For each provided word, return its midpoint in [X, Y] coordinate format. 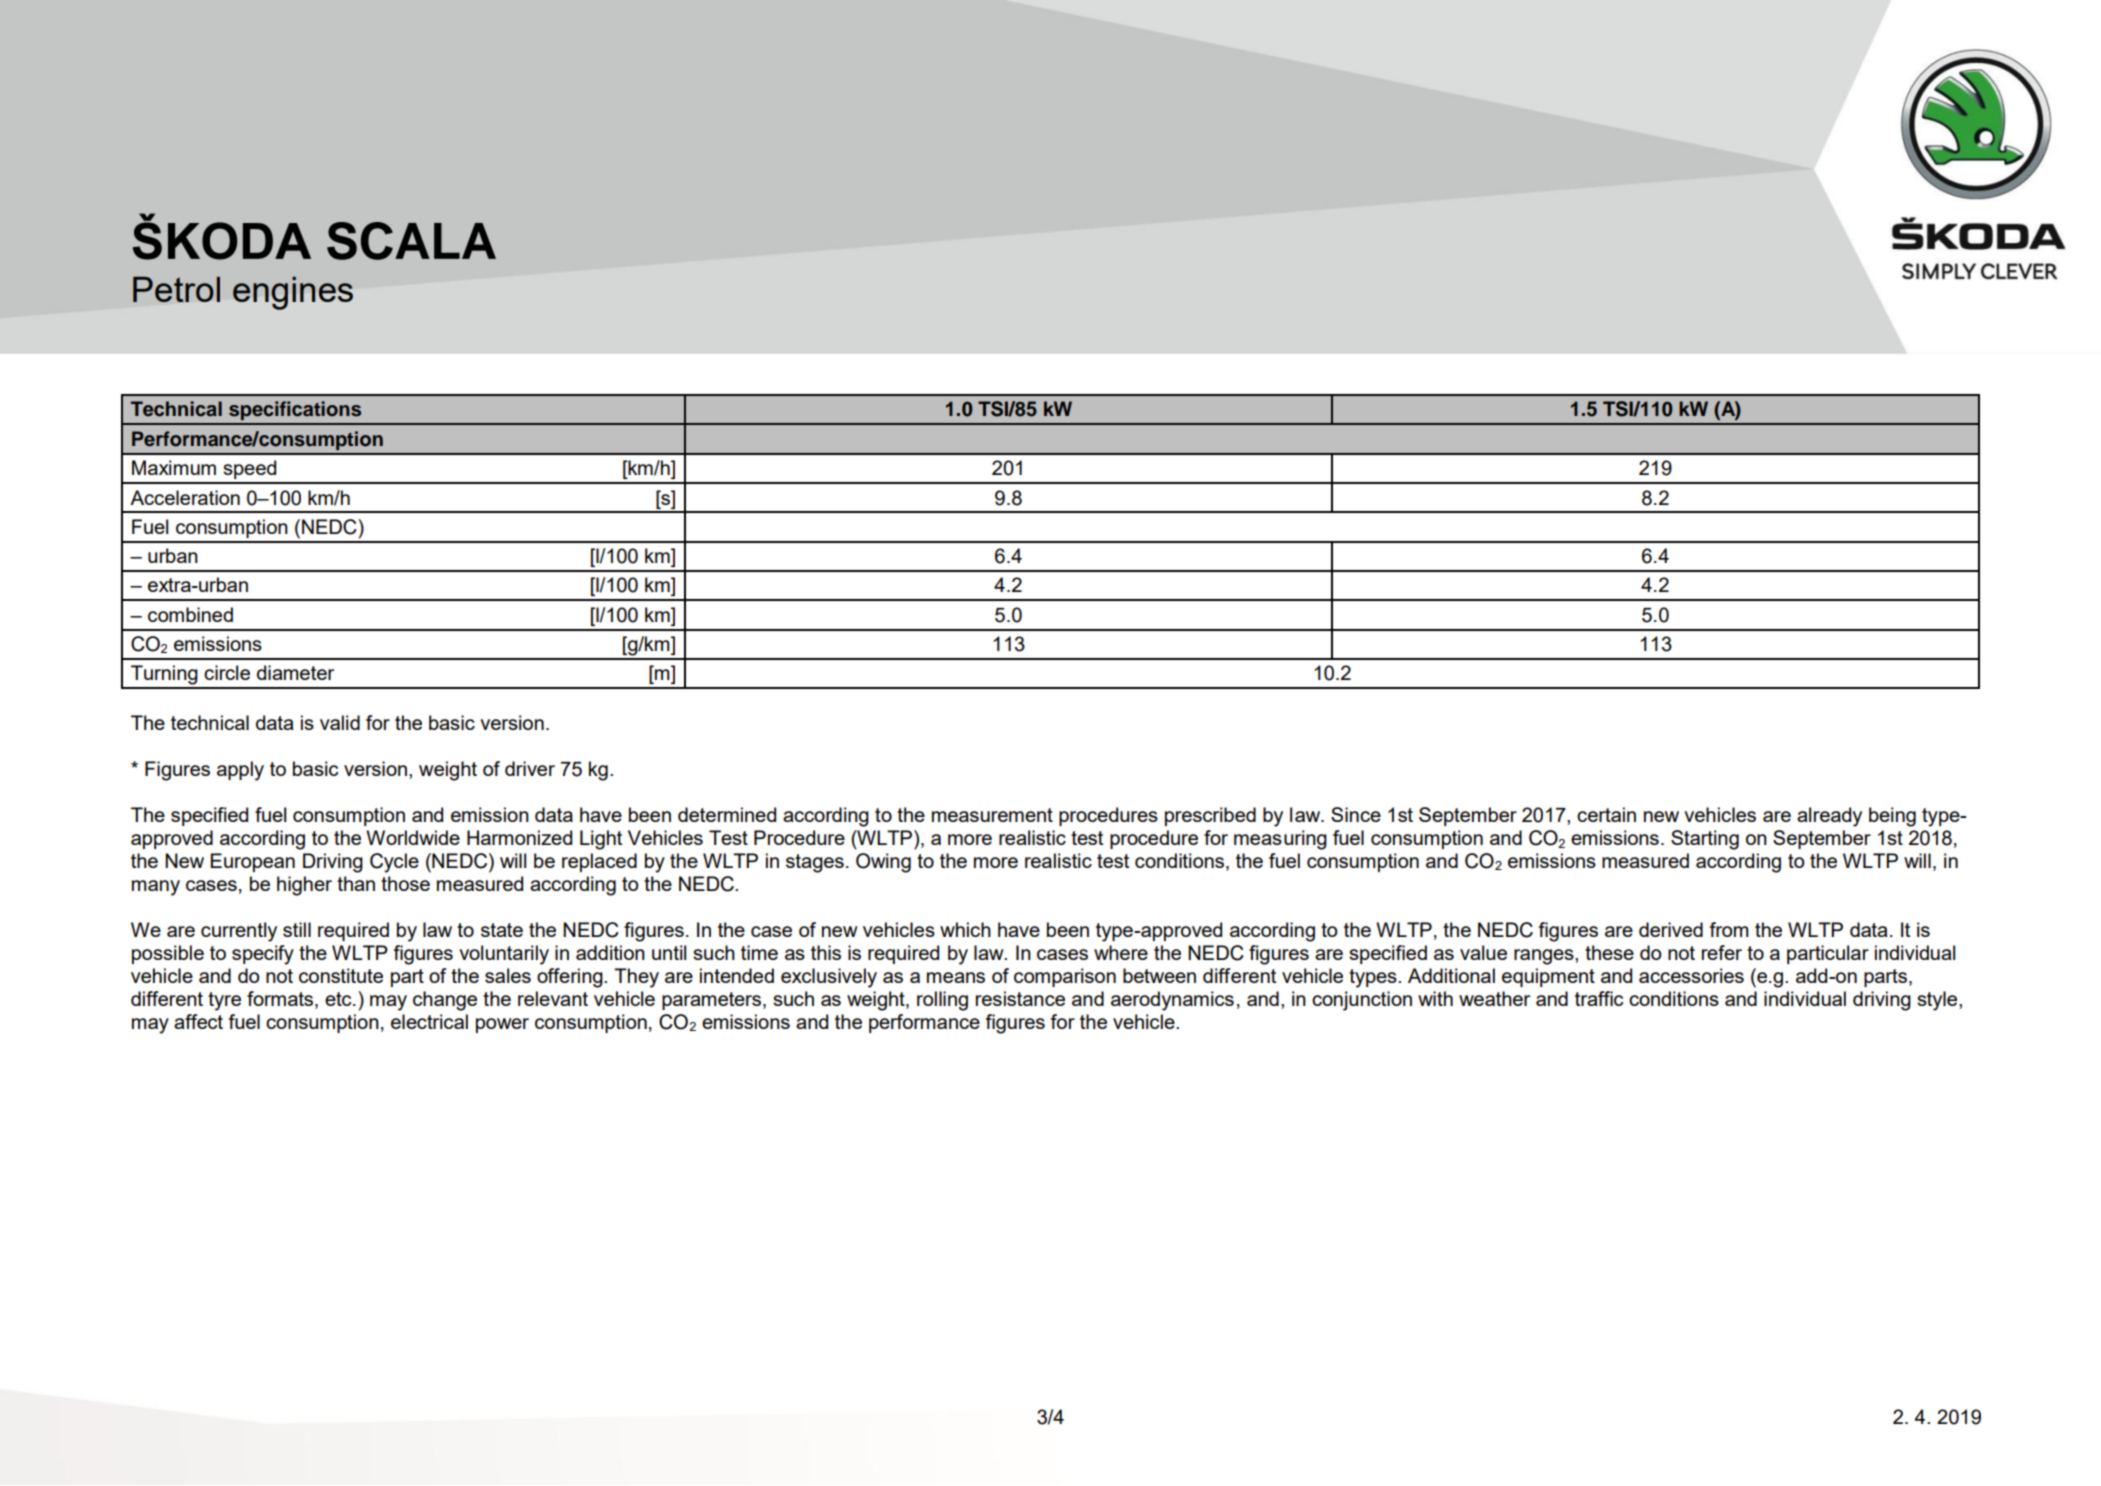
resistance [1020, 998]
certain [1606, 814]
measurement [992, 815]
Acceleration [185, 497]
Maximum [174, 467]
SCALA [411, 241]
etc [339, 999]
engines [293, 293]
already [1829, 817]
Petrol [176, 289]
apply [240, 771]
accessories [1691, 975]
